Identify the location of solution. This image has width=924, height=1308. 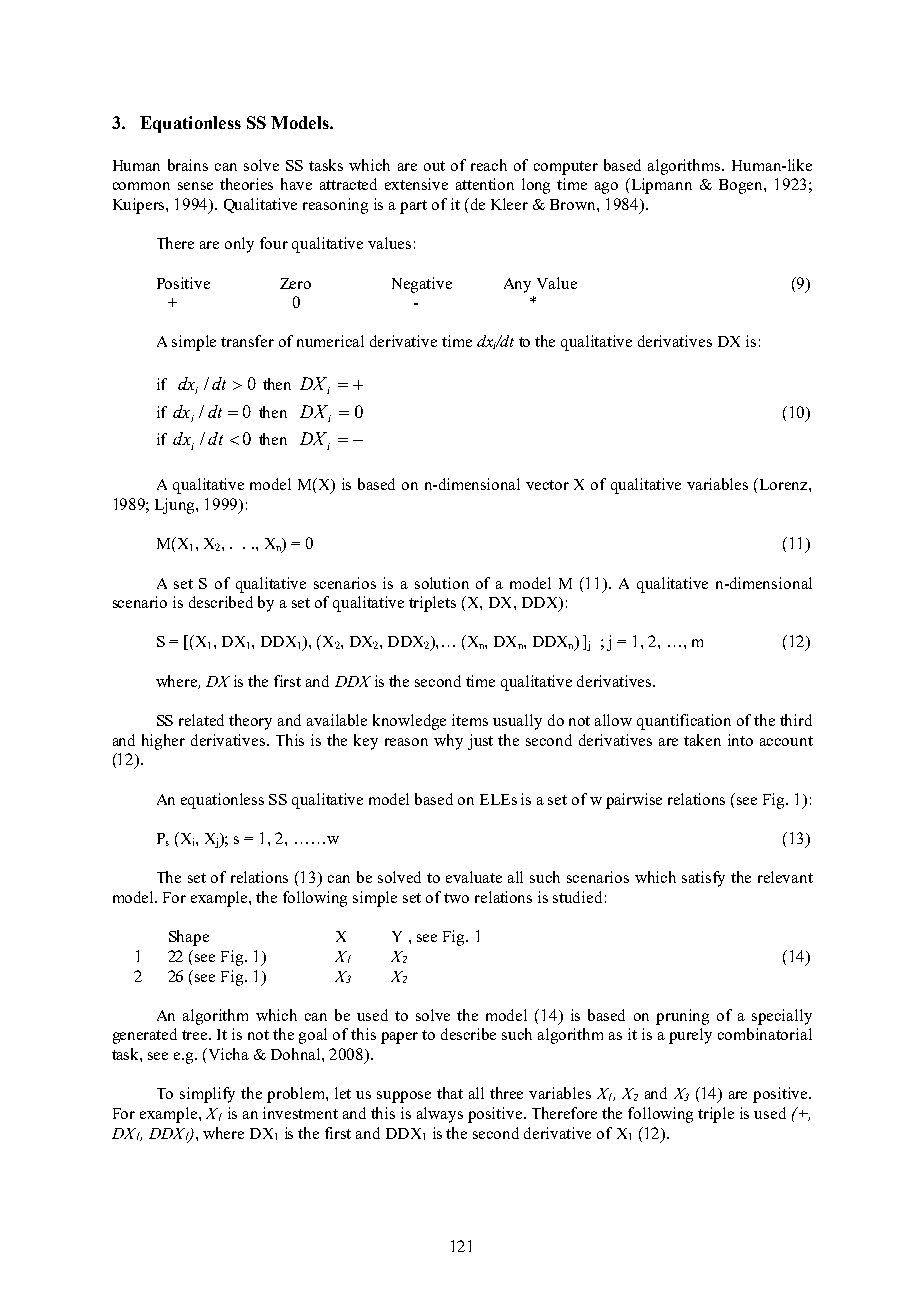
(442, 583).
